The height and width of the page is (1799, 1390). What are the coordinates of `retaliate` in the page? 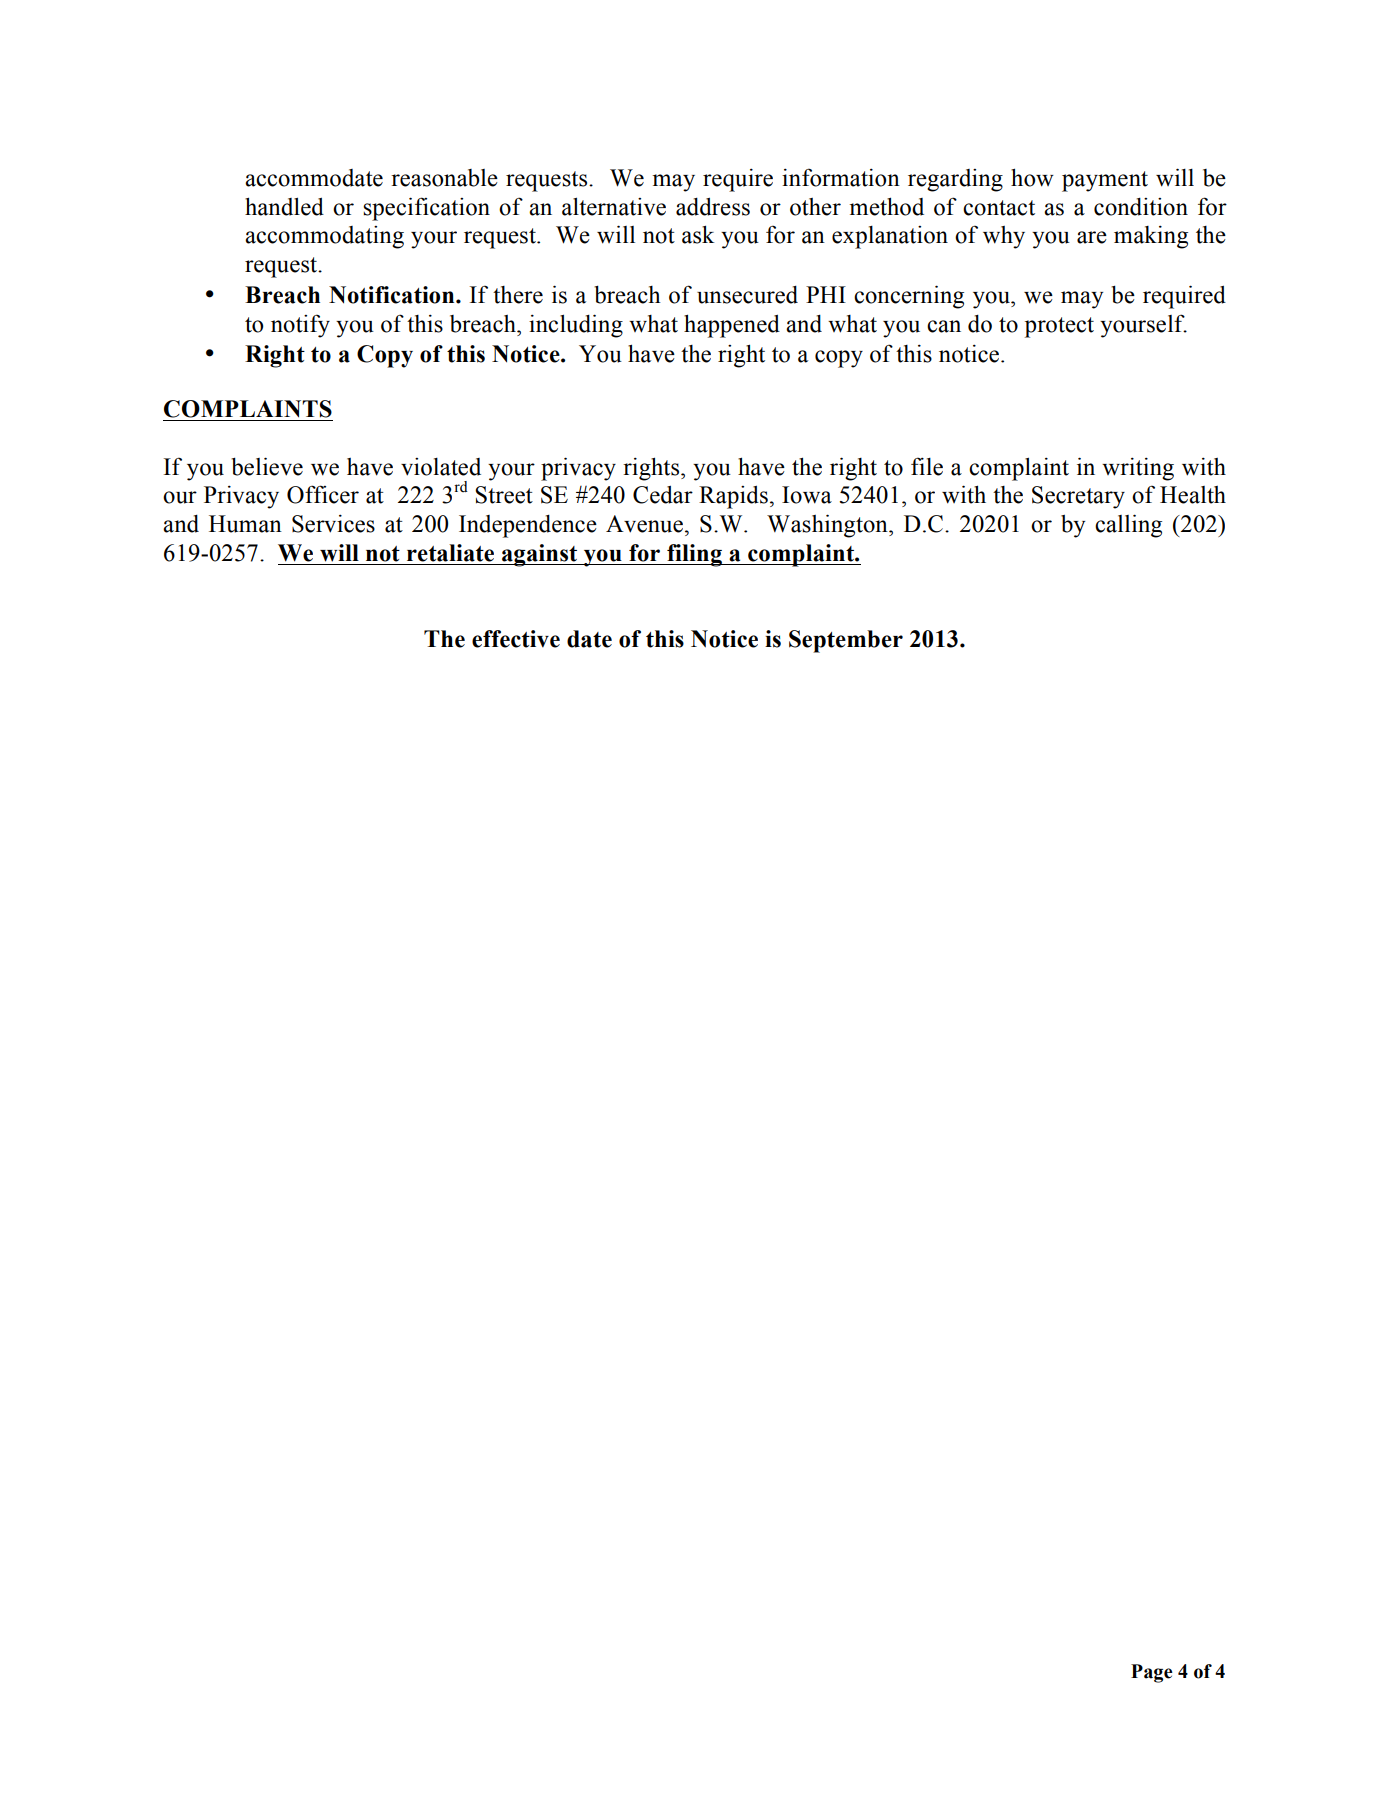 It's located at (450, 553).
